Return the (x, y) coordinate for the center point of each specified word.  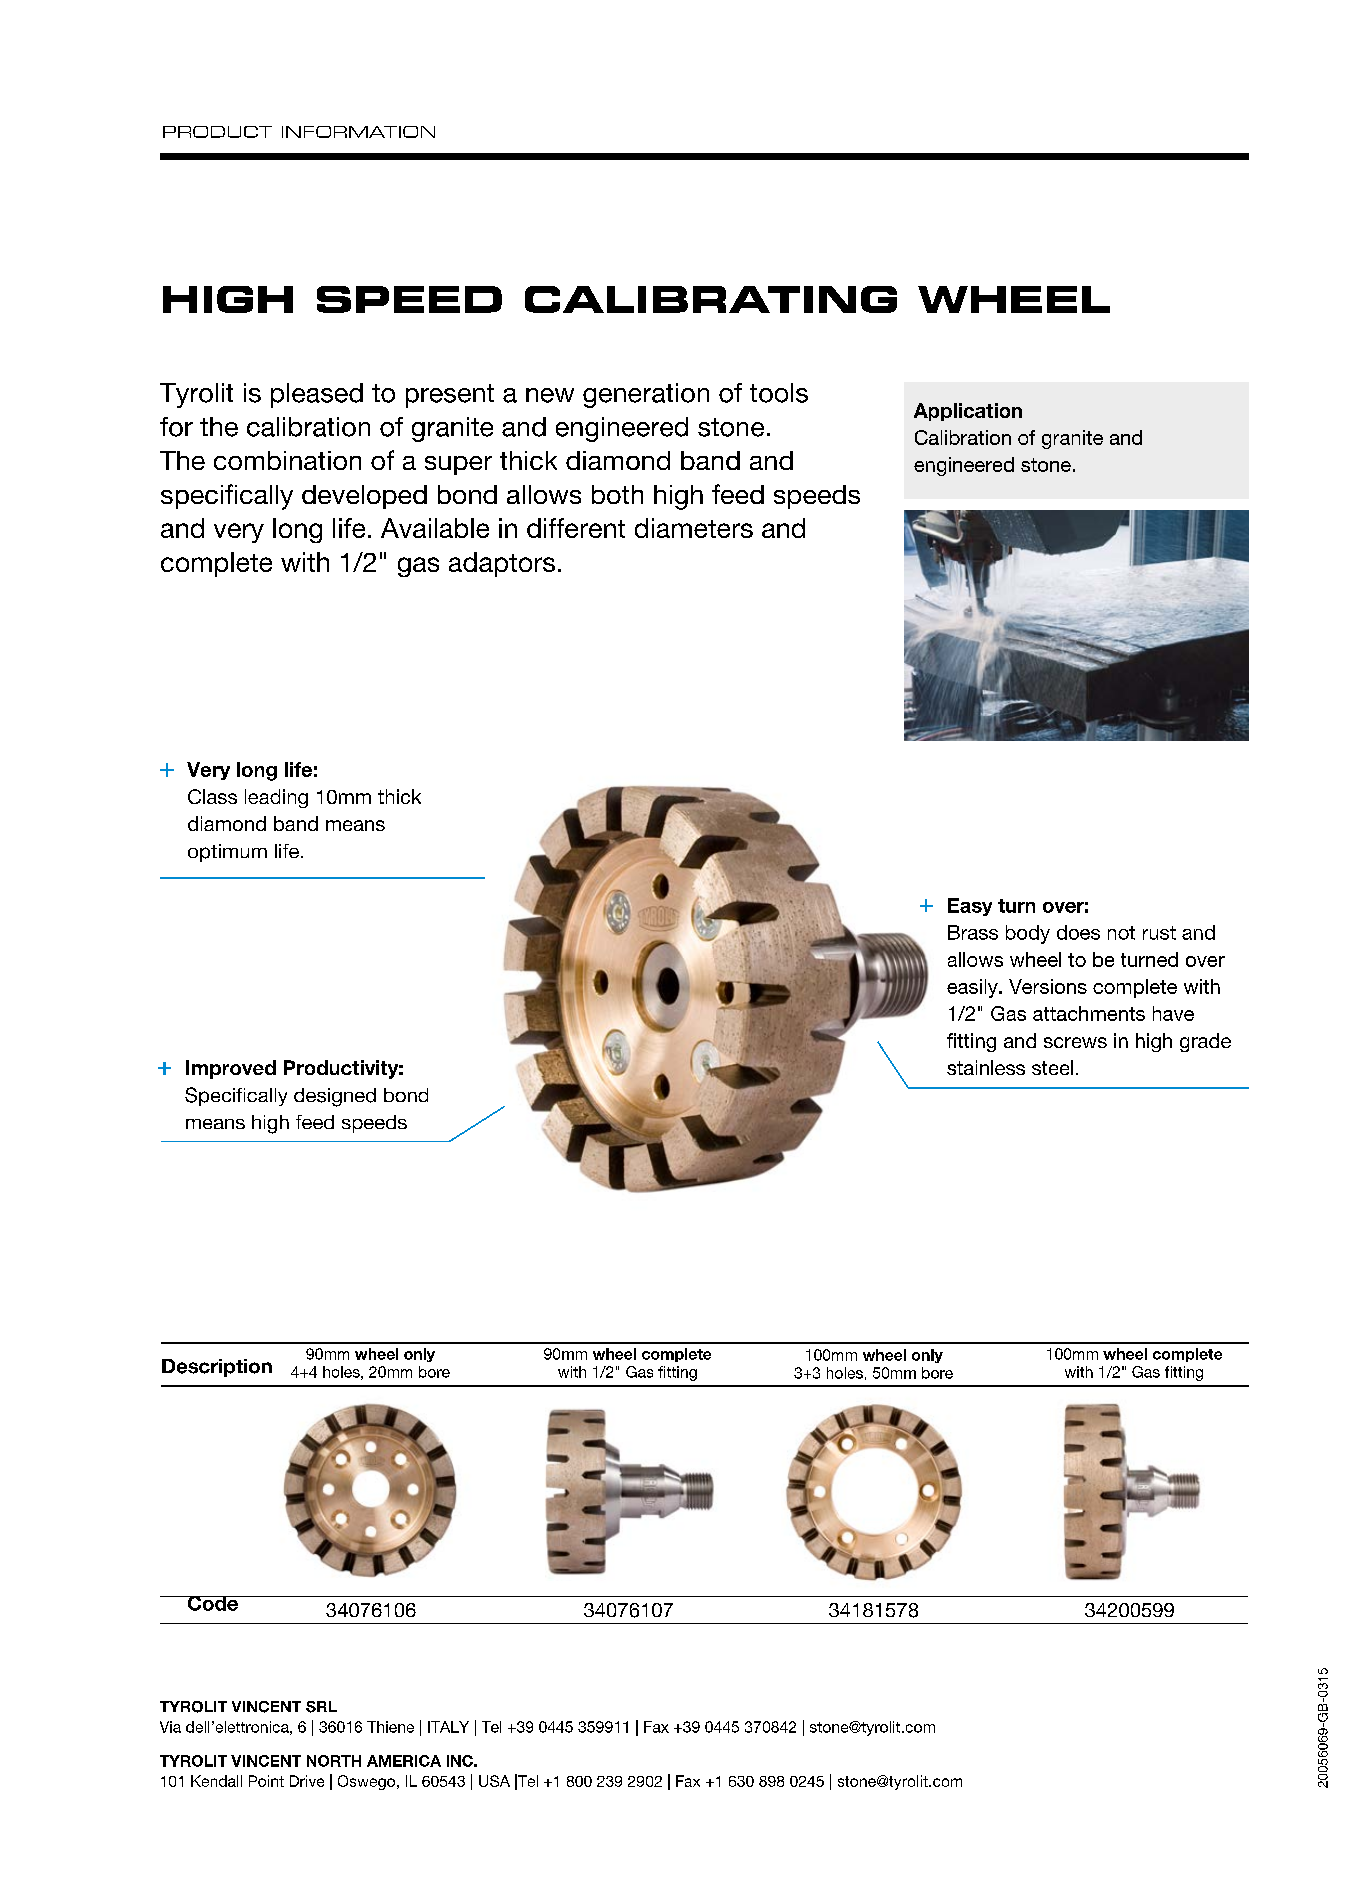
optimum (227, 853)
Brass (973, 932)
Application (968, 412)
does (1078, 932)
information (358, 132)
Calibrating (711, 299)
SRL (321, 1707)
